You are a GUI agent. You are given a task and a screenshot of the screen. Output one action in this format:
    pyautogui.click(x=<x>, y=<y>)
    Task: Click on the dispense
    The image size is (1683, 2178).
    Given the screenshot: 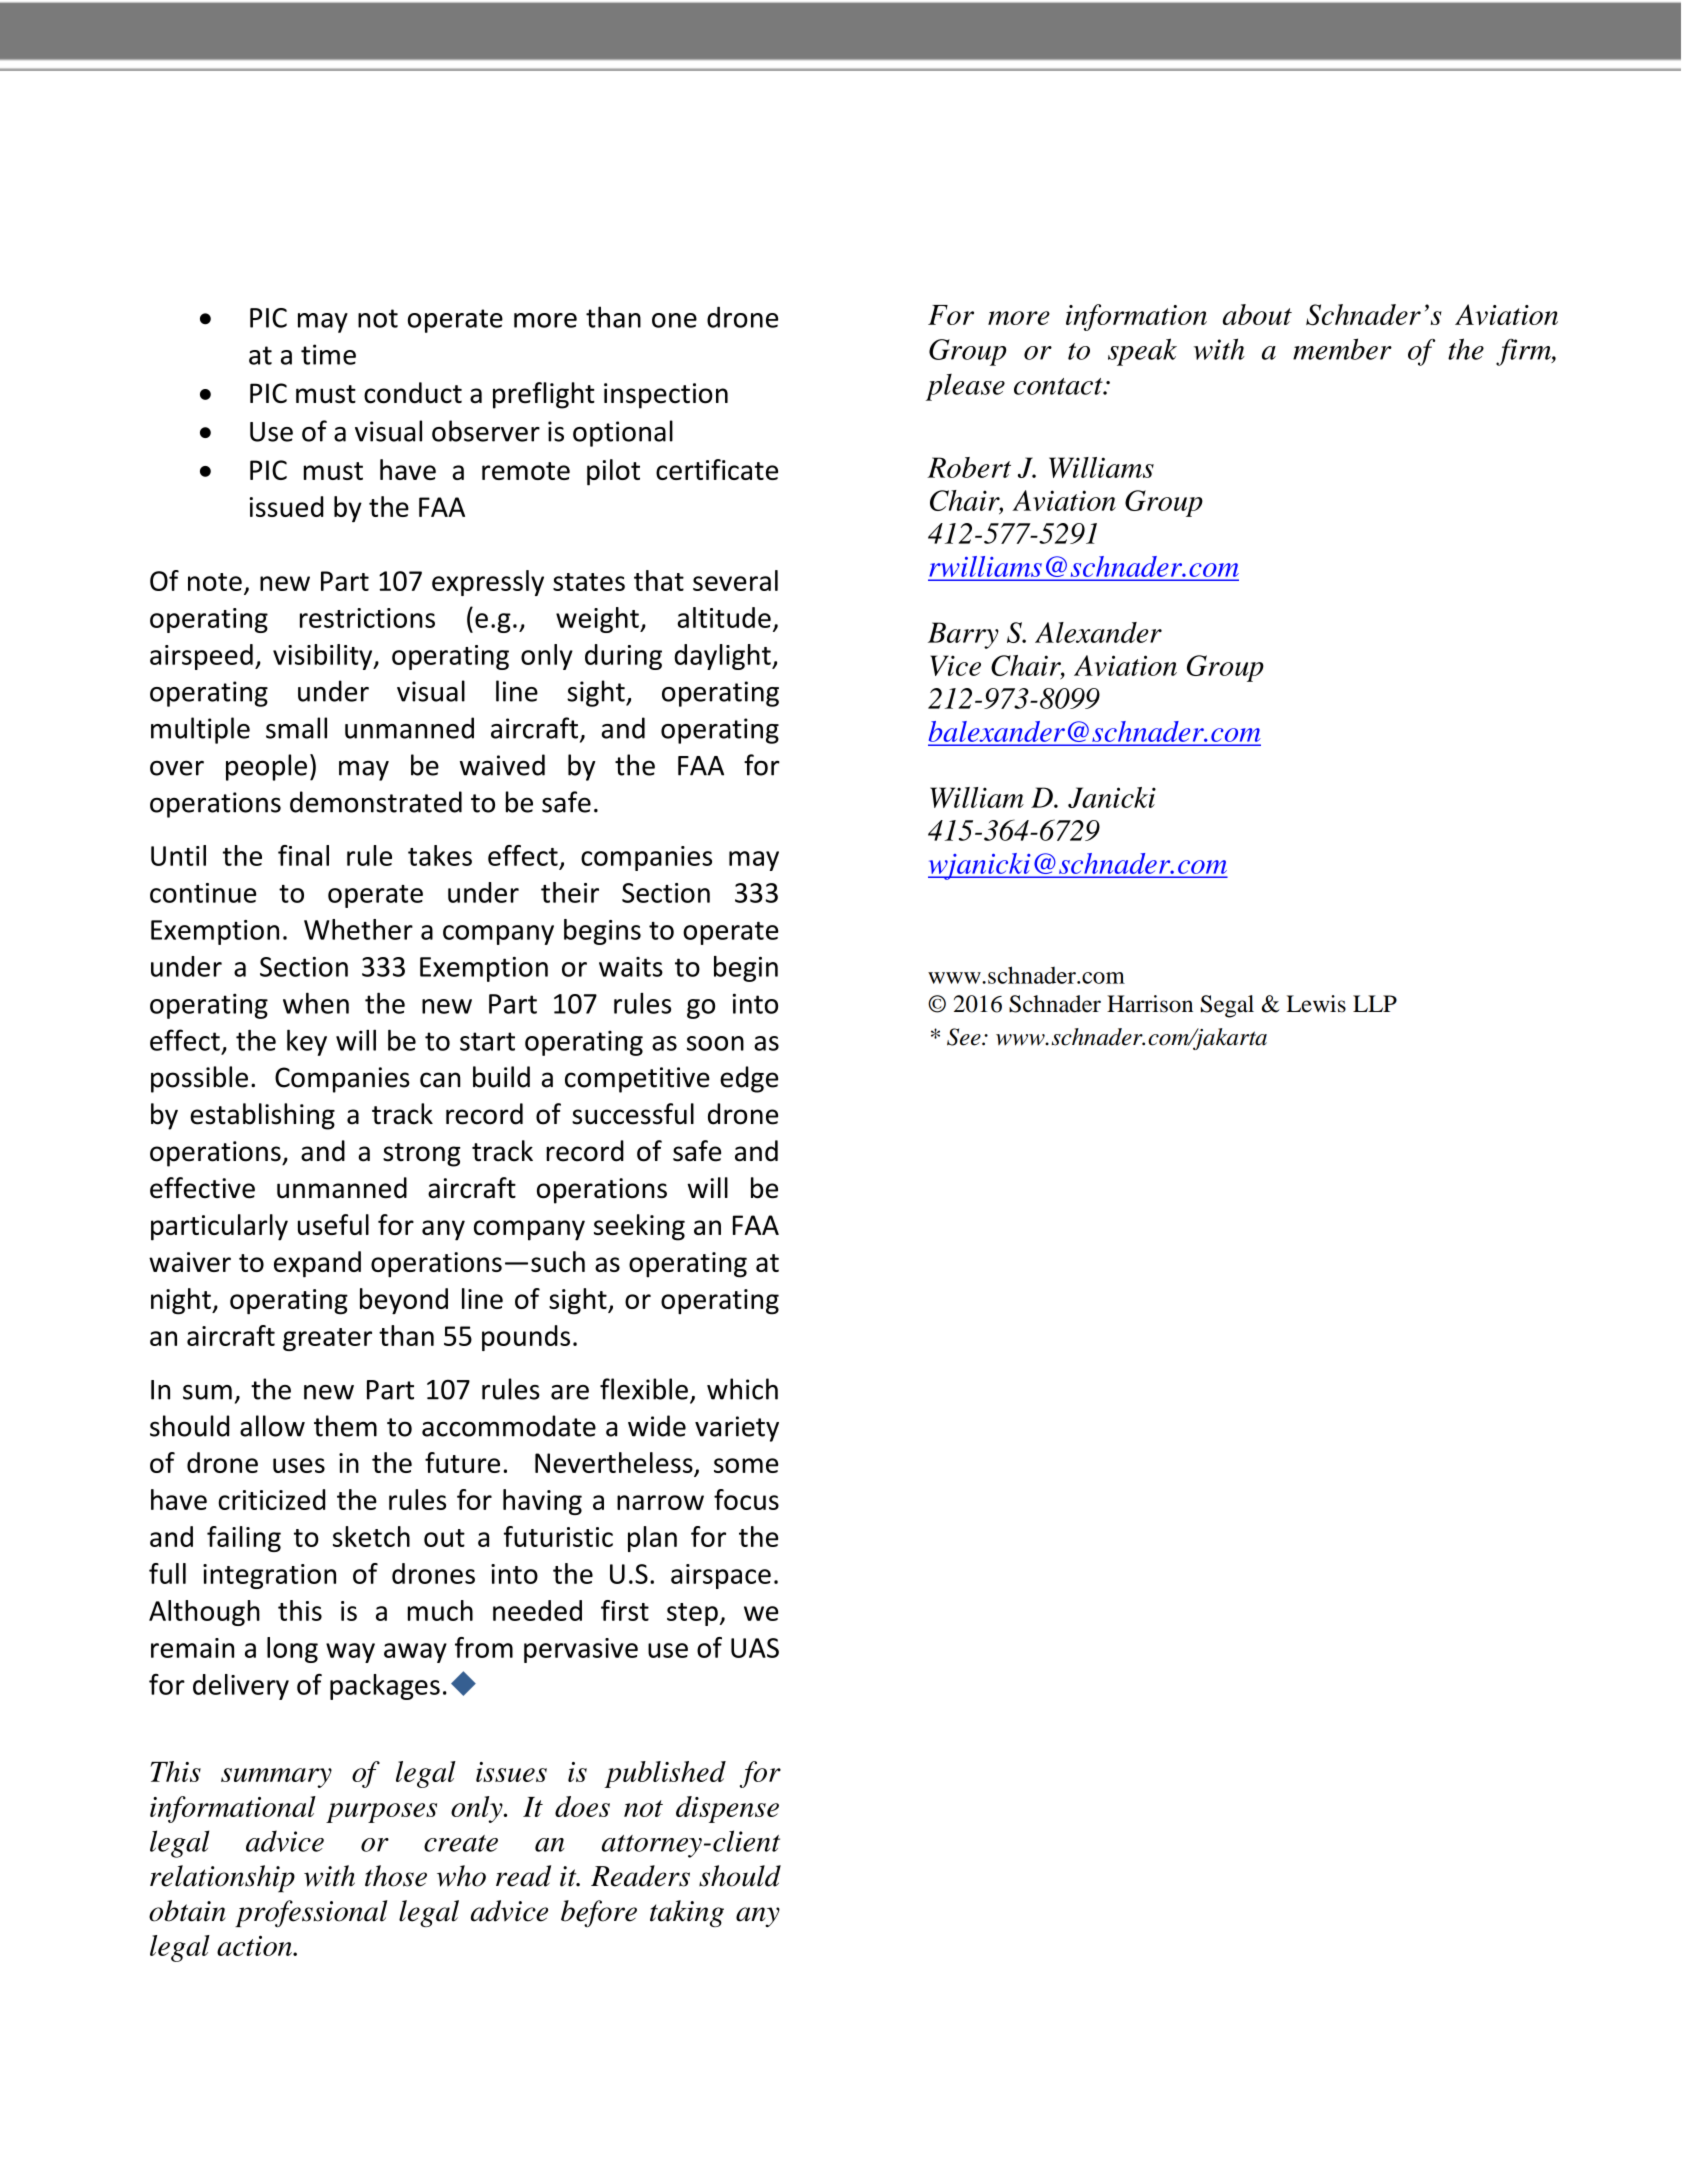 What is the action you would take?
    pyautogui.click(x=727, y=1809)
